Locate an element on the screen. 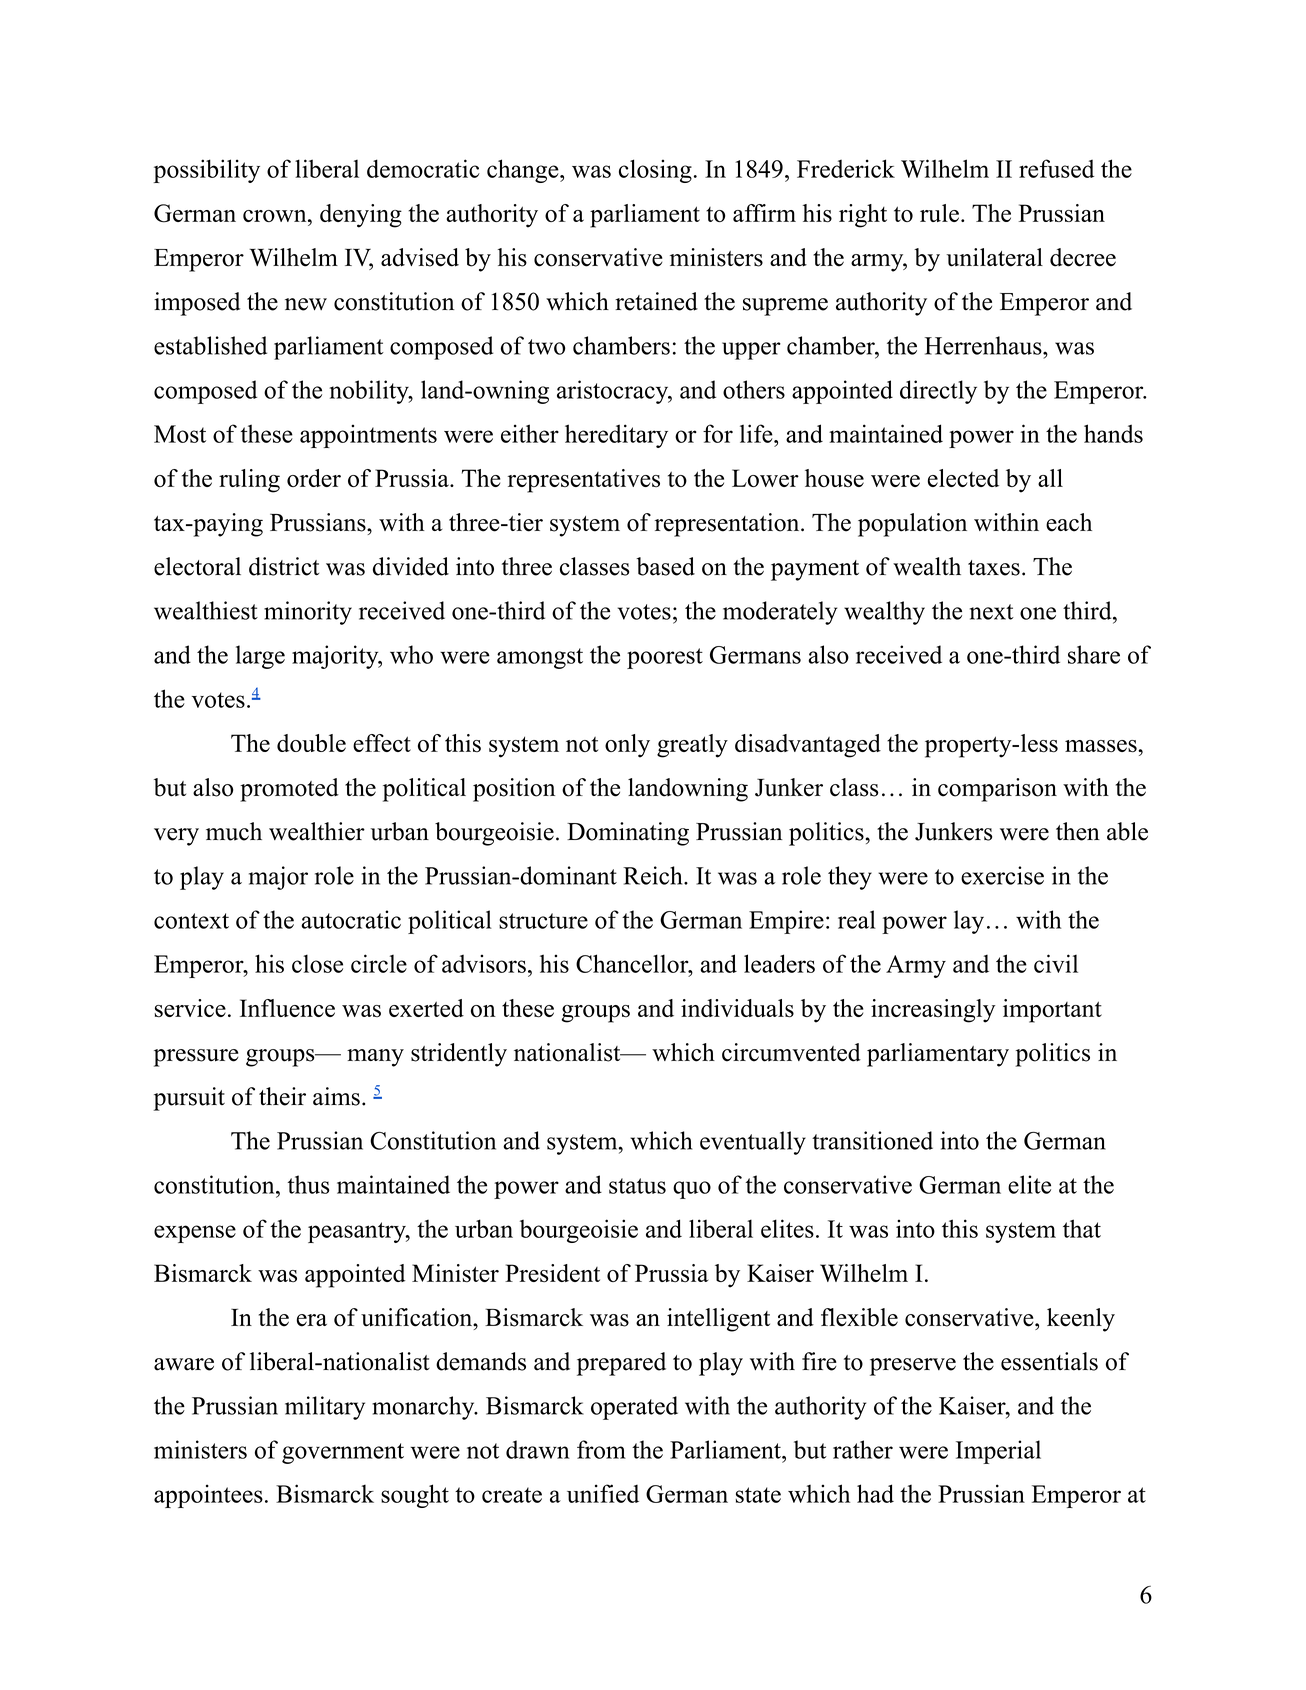 The height and width of the screenshot is (1690, 1306). order is located at coordinates (314, 478).
